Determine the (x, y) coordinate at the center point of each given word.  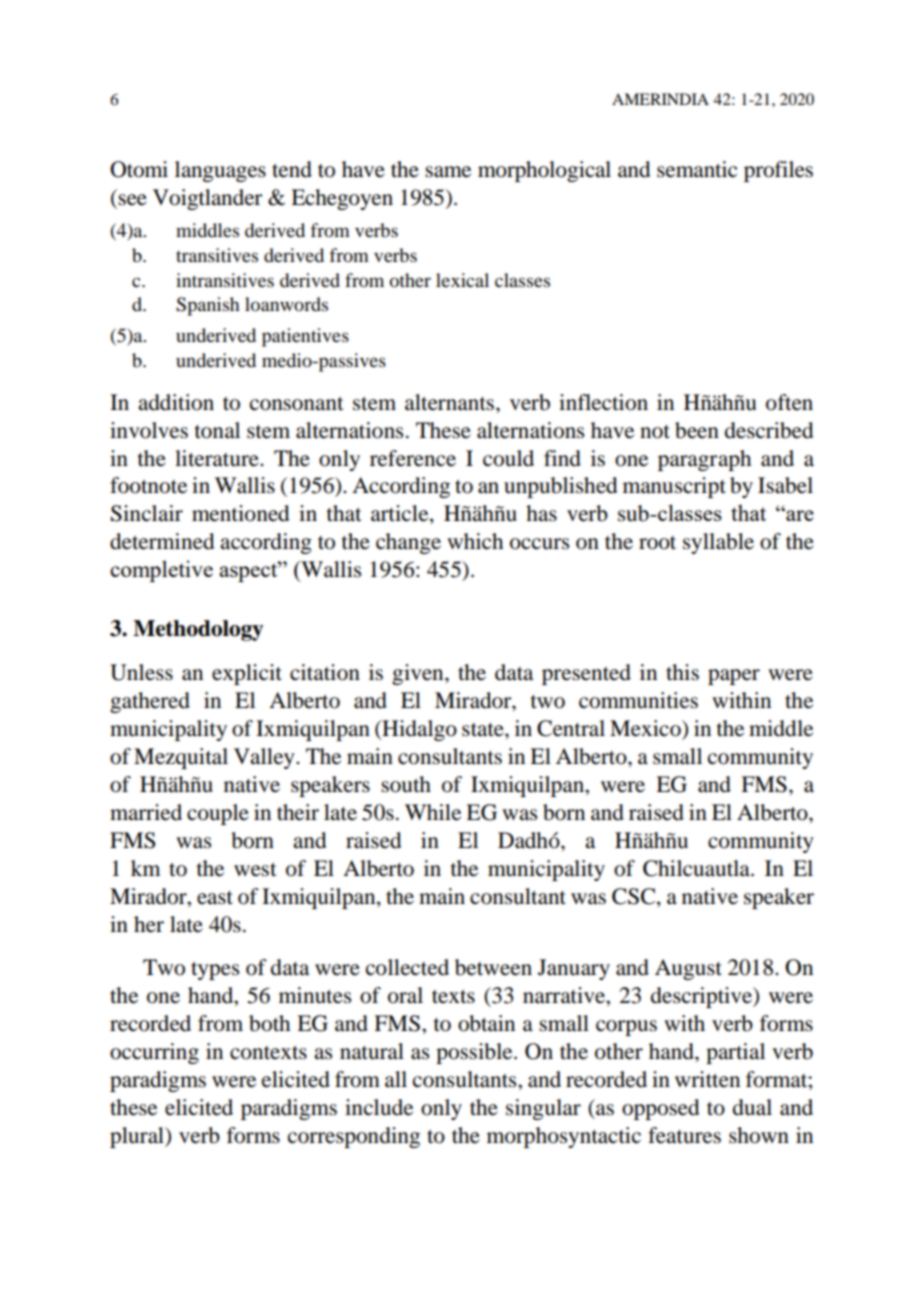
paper (734, 677)
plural (138, 1137)
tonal (217, 430)
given (419, 674)
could (508, 458)
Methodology (198, 630)
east (215, 898)
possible (475, 1053)
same (448, 172)
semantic (697, 169)
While (433, 812)
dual (752, 1107)
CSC (635, 896)
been (697, 430)
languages (220, 171)
